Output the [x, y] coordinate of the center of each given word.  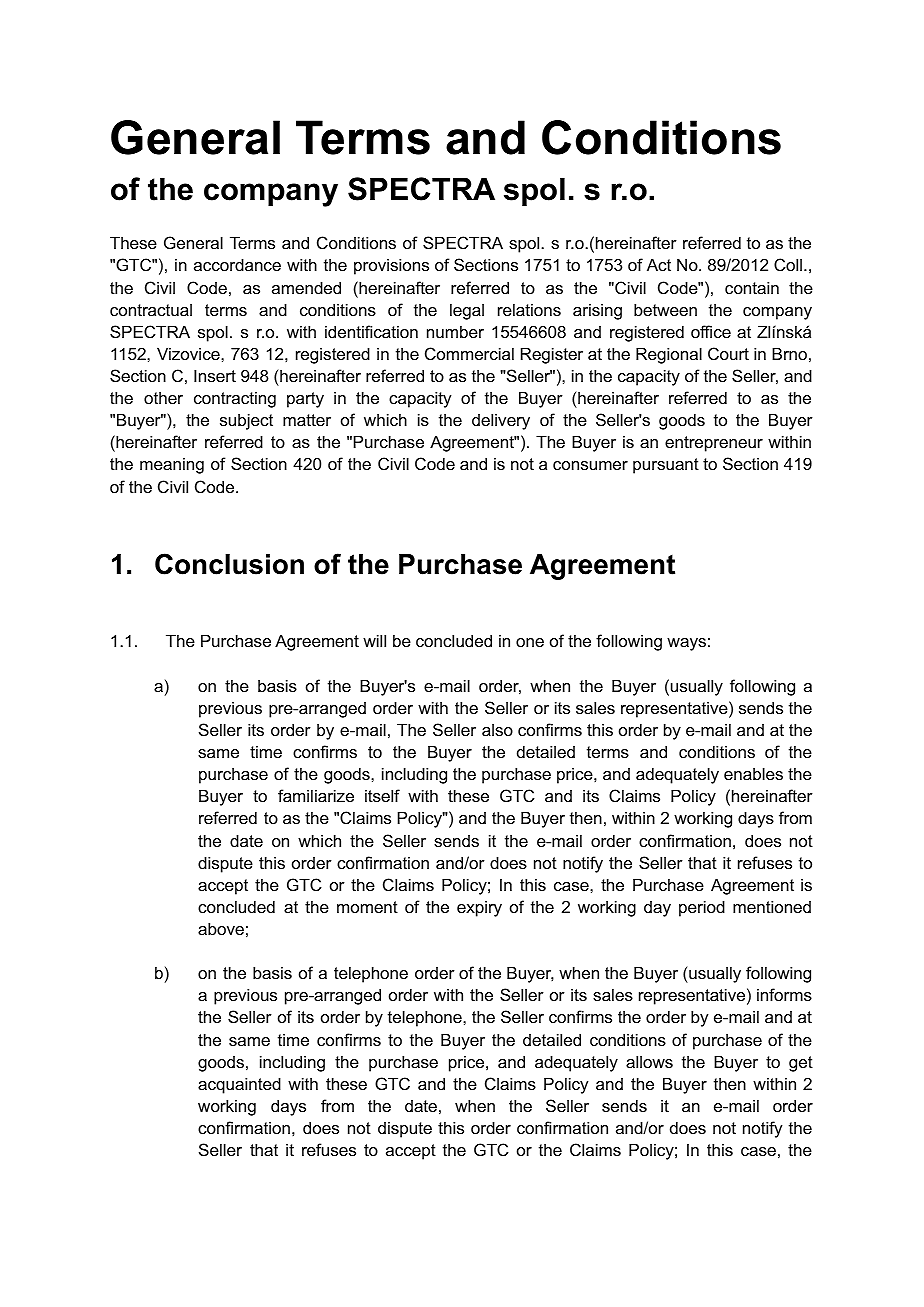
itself [382, 795]
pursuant [666, 466]
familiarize [316, 795]
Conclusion [229, 564]
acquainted [239, 1085]
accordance [237, 264]
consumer [590, 465]
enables [753, 773]
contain [752, 287]
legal [467, 311]
